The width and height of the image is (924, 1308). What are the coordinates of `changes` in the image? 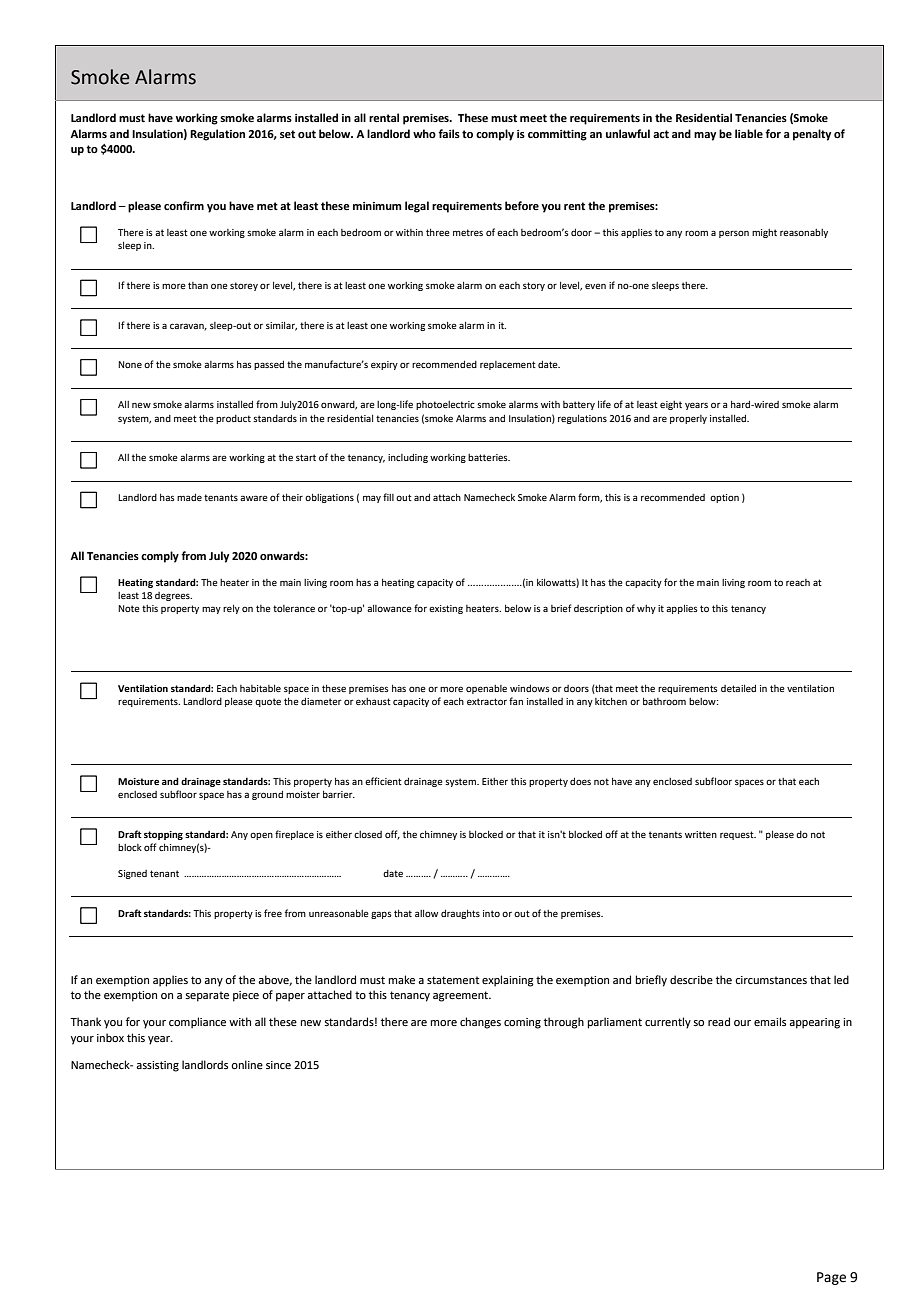 It's located at (480, 1023).
